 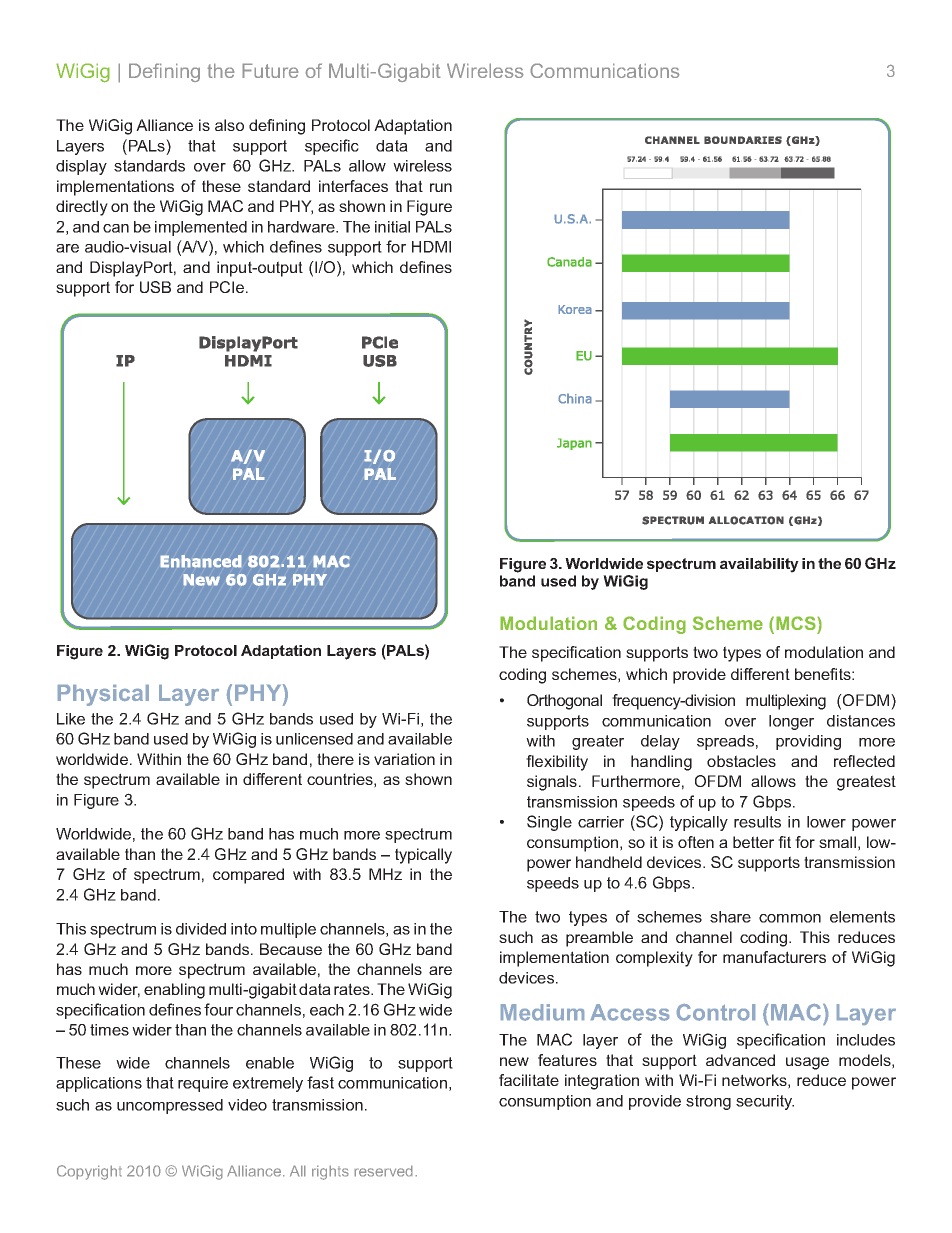 I want to click on run, so click(x=441, y=187).
